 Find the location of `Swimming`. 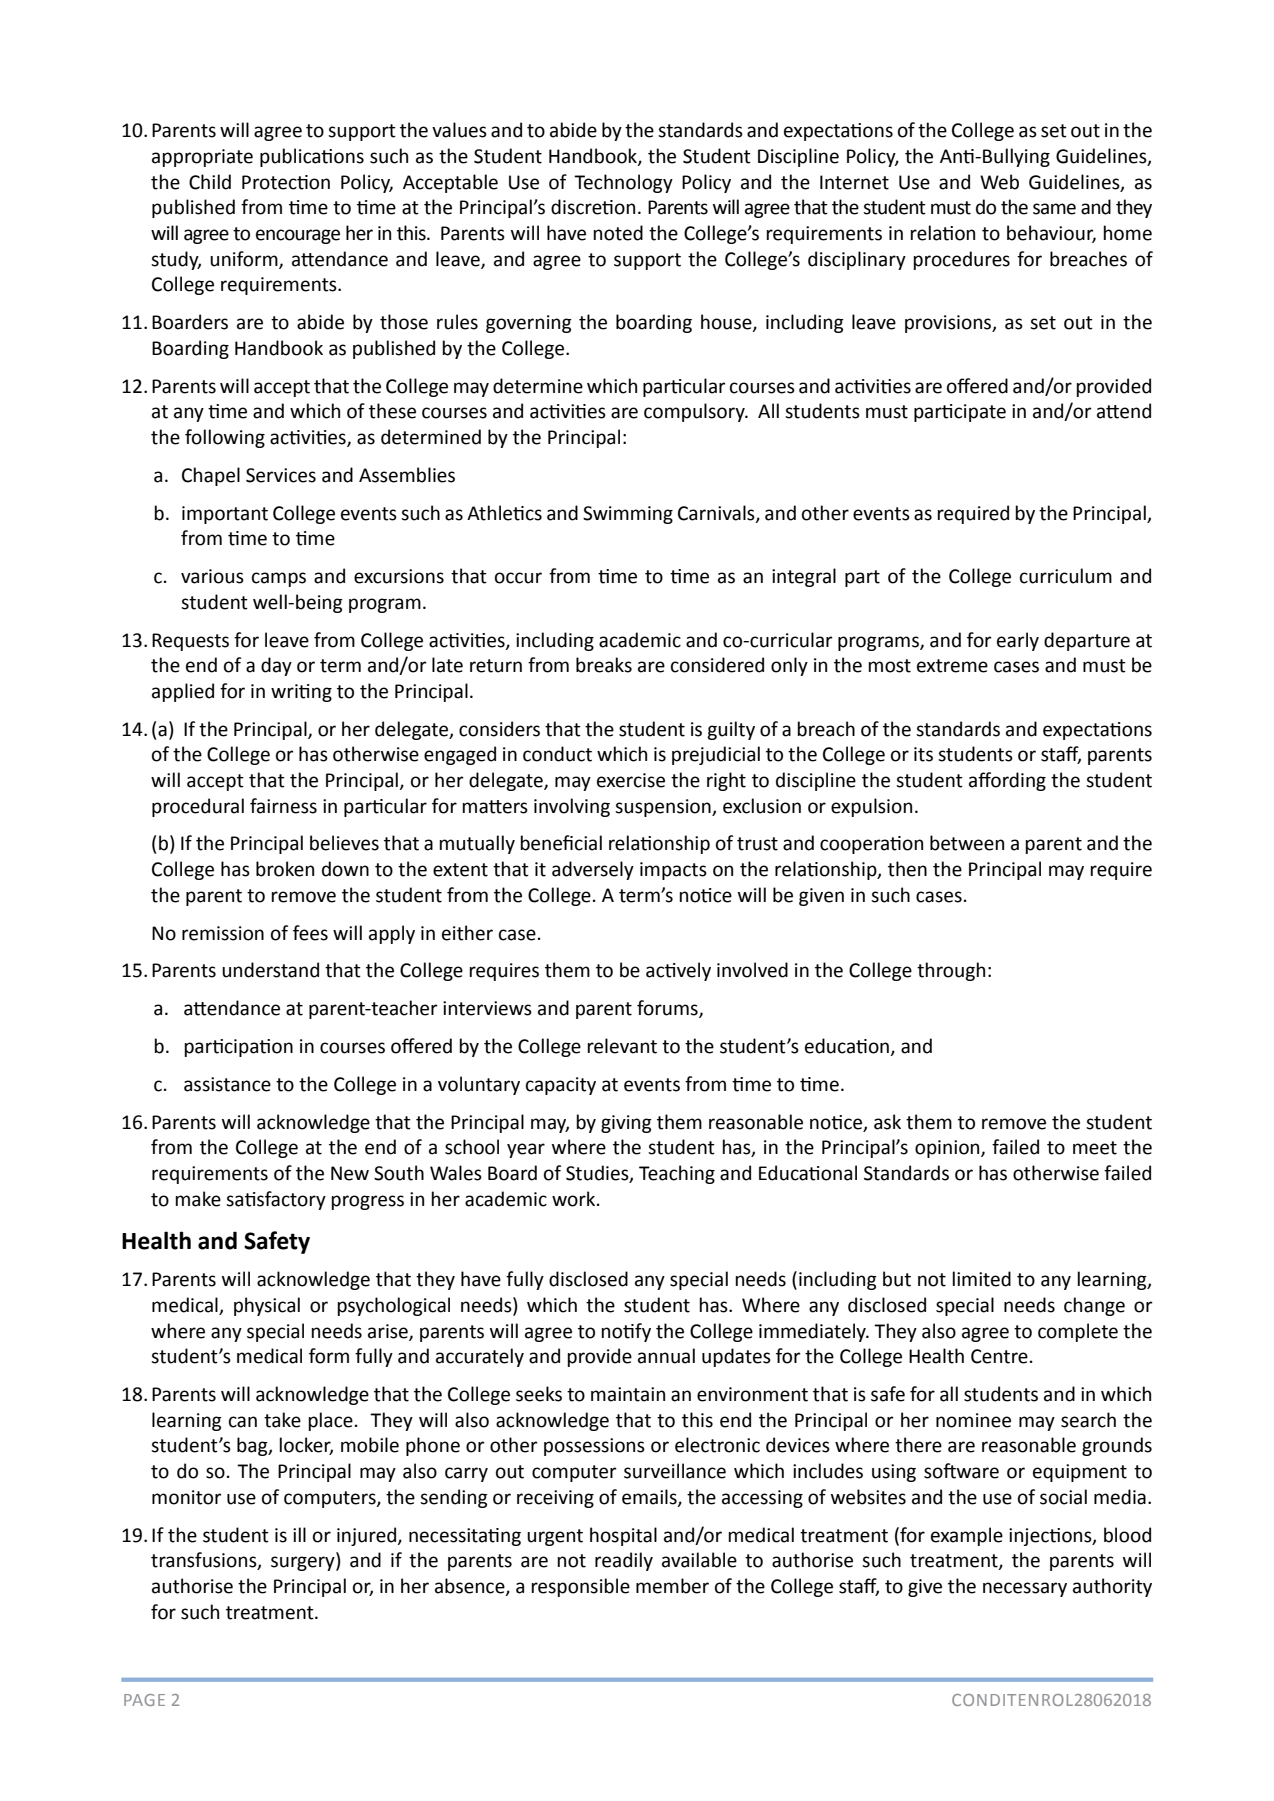

Swimming is located at coordinates (628, 515).
